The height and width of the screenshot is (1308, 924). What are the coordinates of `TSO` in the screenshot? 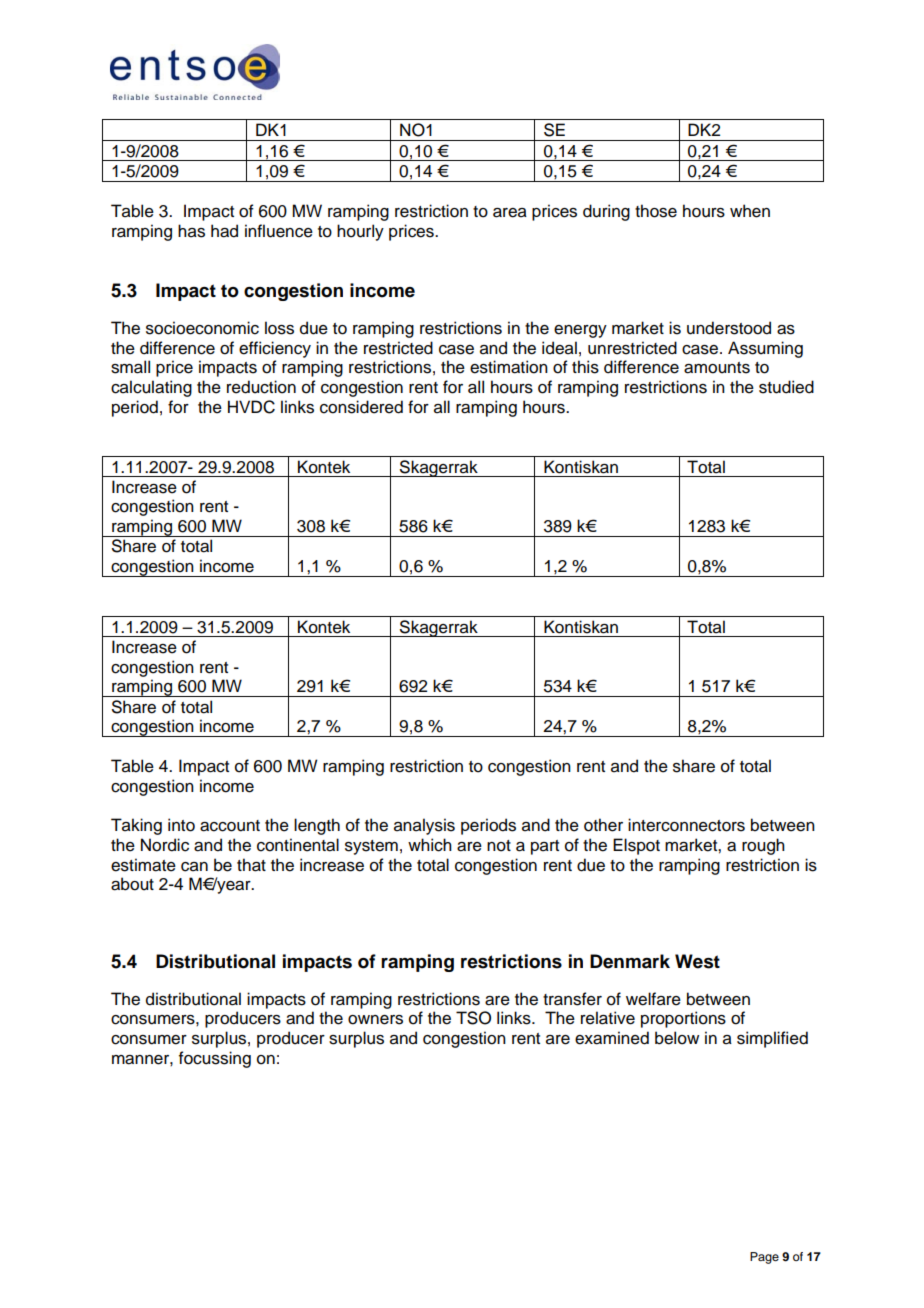 It's located at (473, 1018).
